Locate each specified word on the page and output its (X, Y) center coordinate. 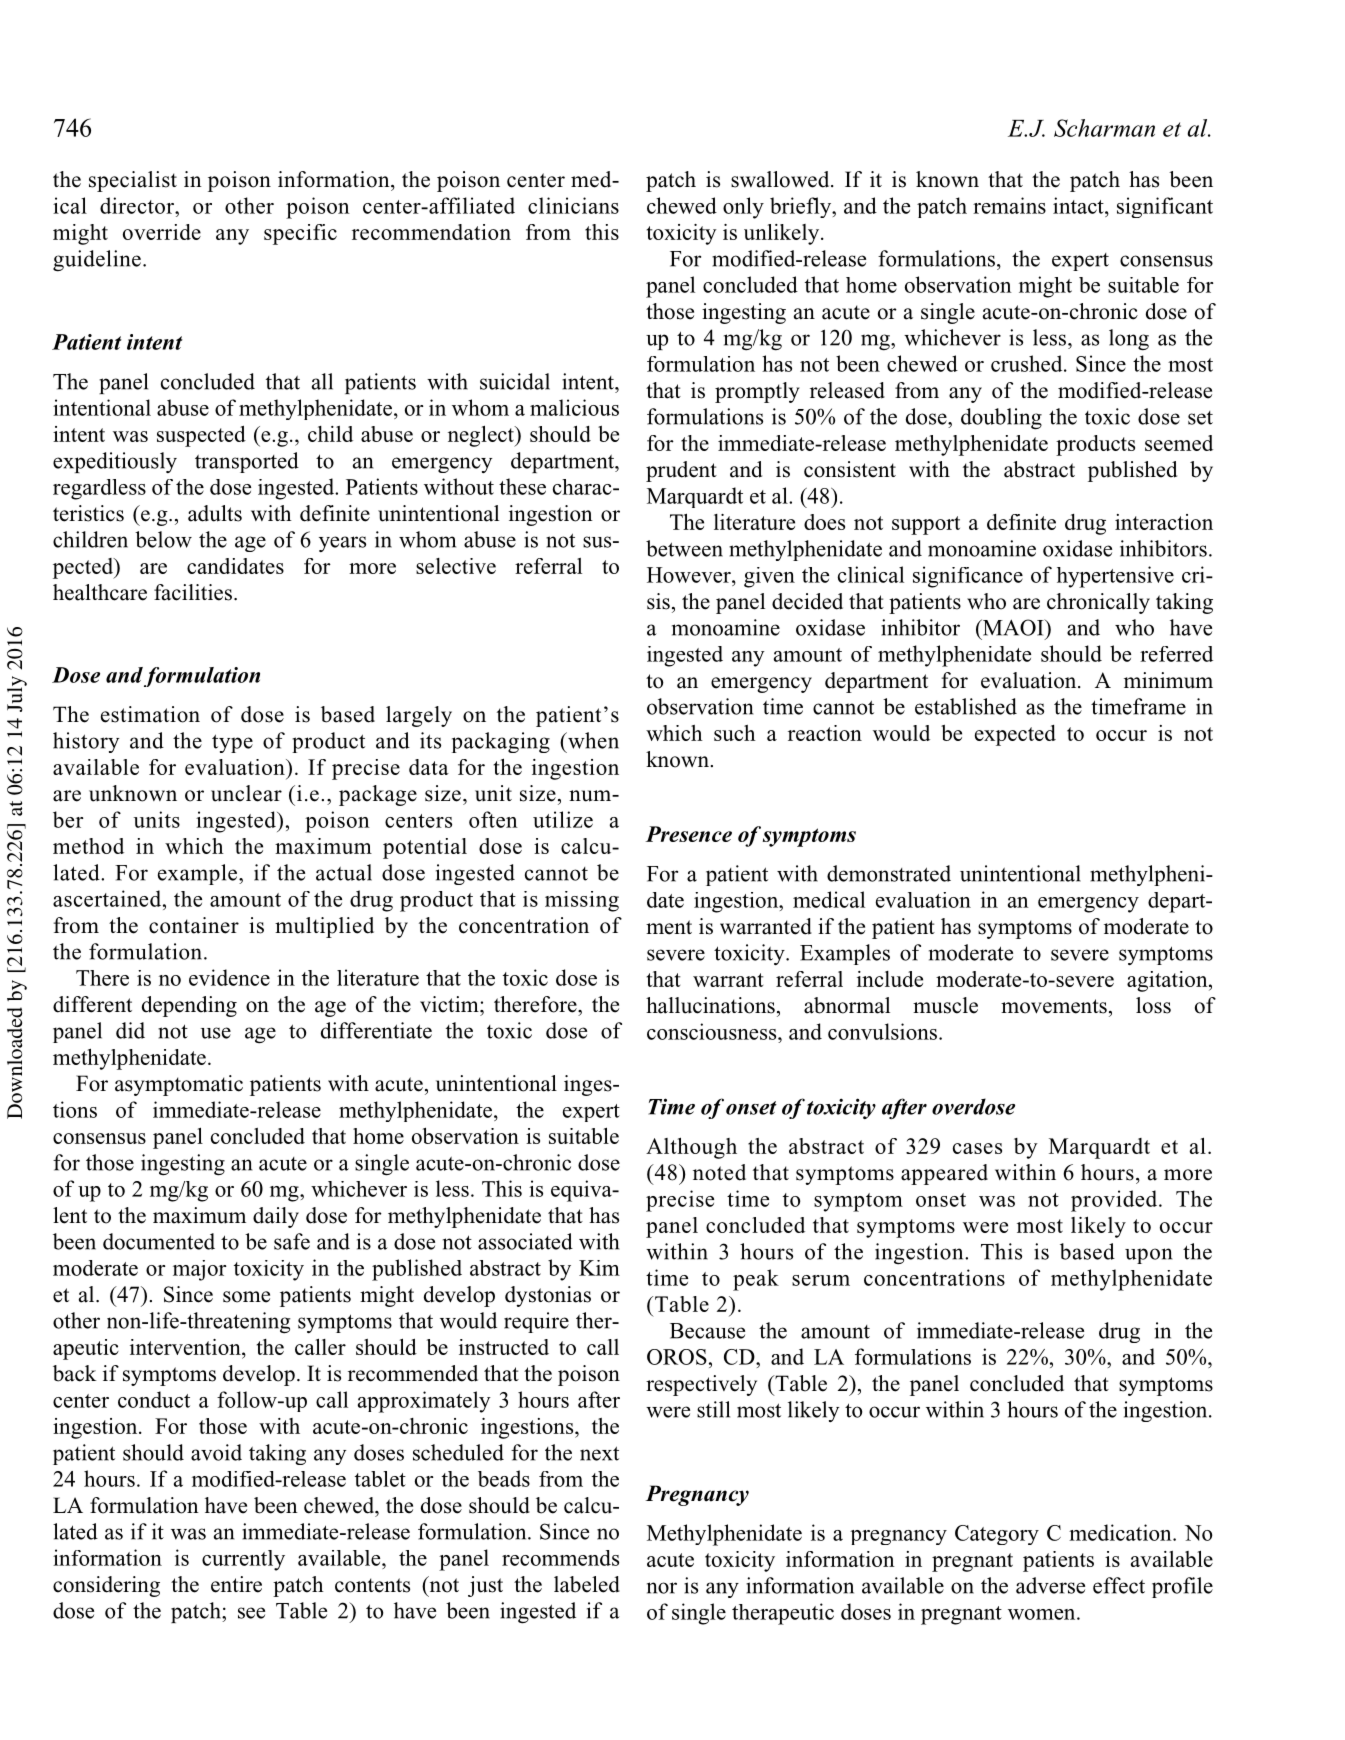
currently (243, 1560)
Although (691, 1148)
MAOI (1013, 627)
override (162, 232)
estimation (150, 714)
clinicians (573, 205)
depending (189, 1006)
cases (977, 1148)
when (592, 740)
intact (1079, 205)
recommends (560, 1558)
